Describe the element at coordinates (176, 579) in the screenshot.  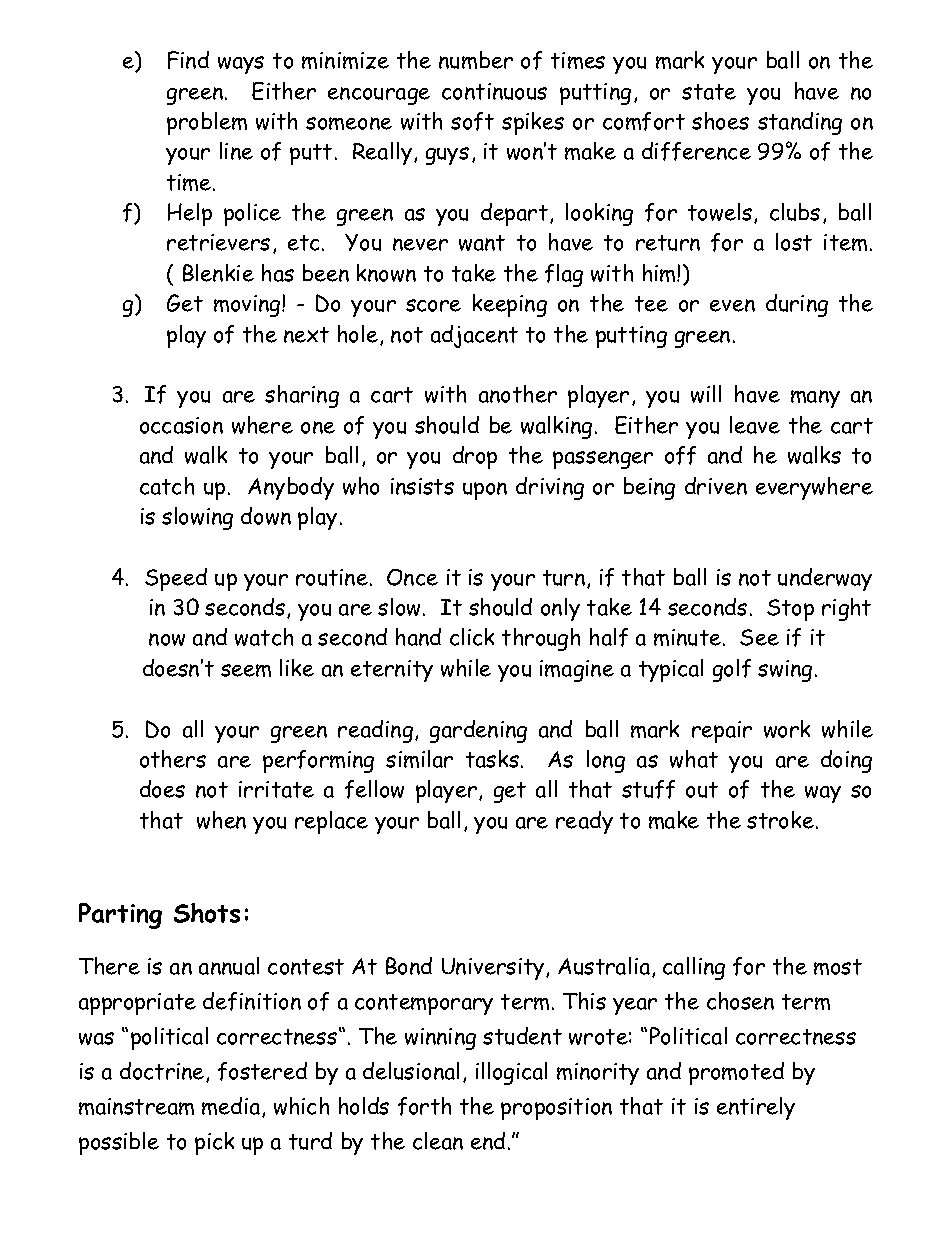
I see `Speed` at that location.
